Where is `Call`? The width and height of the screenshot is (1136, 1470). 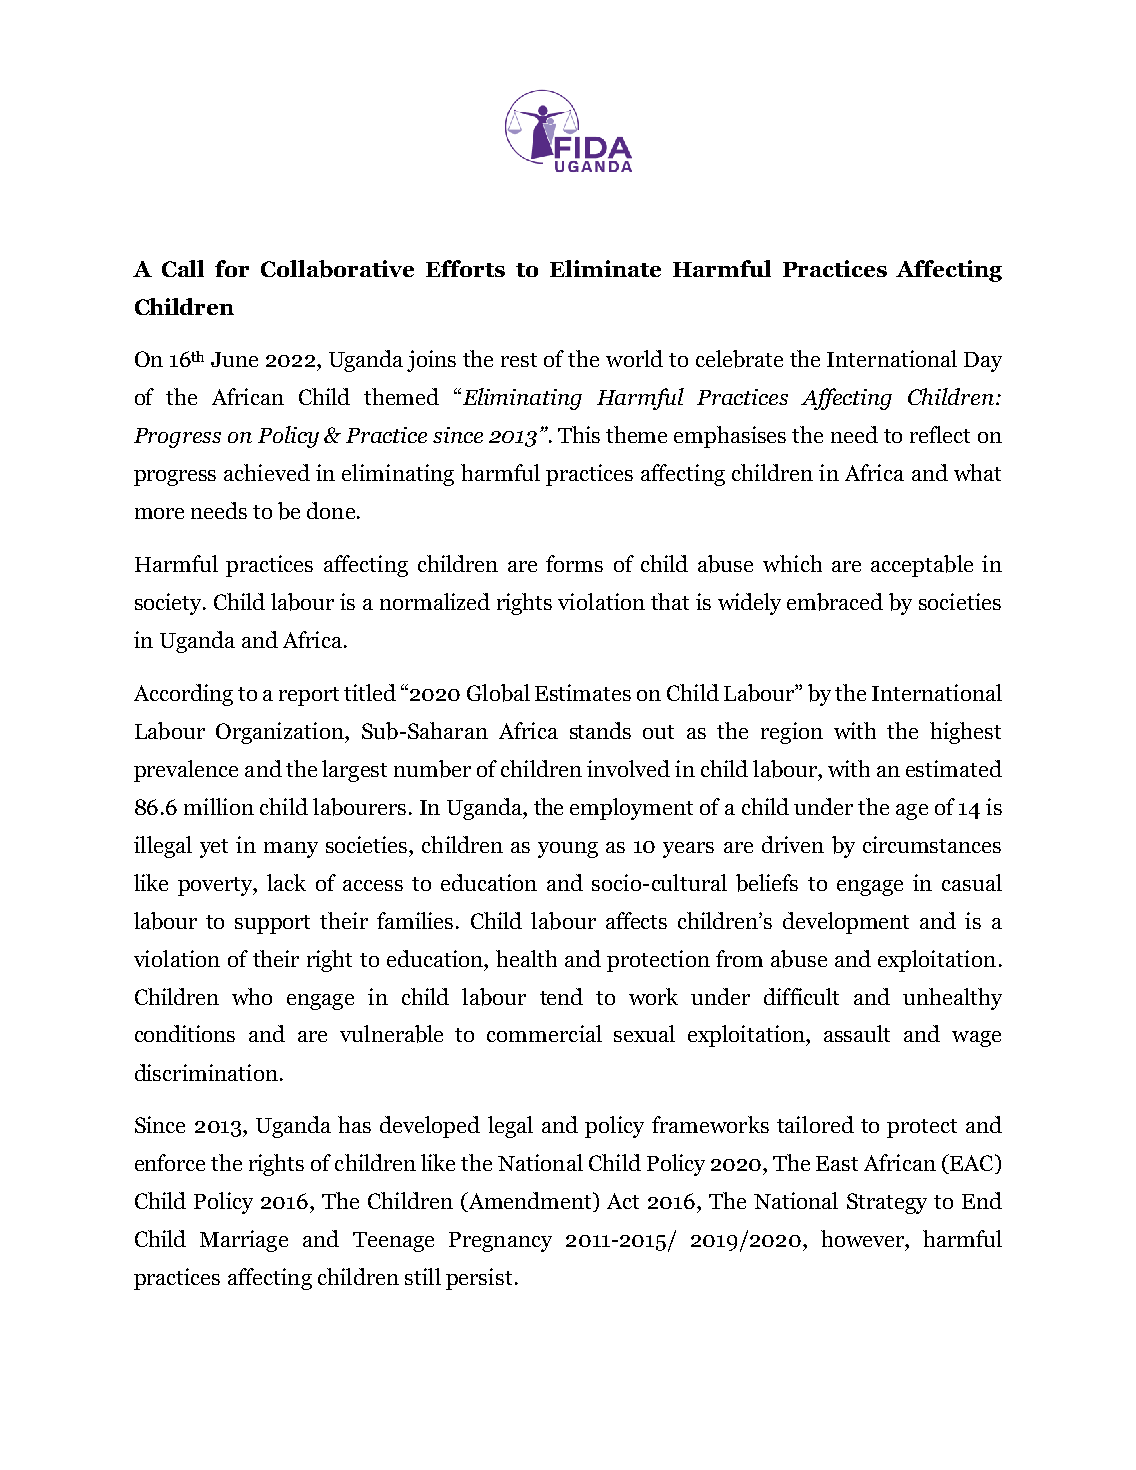 Call is located at coordinates (183, 268).
